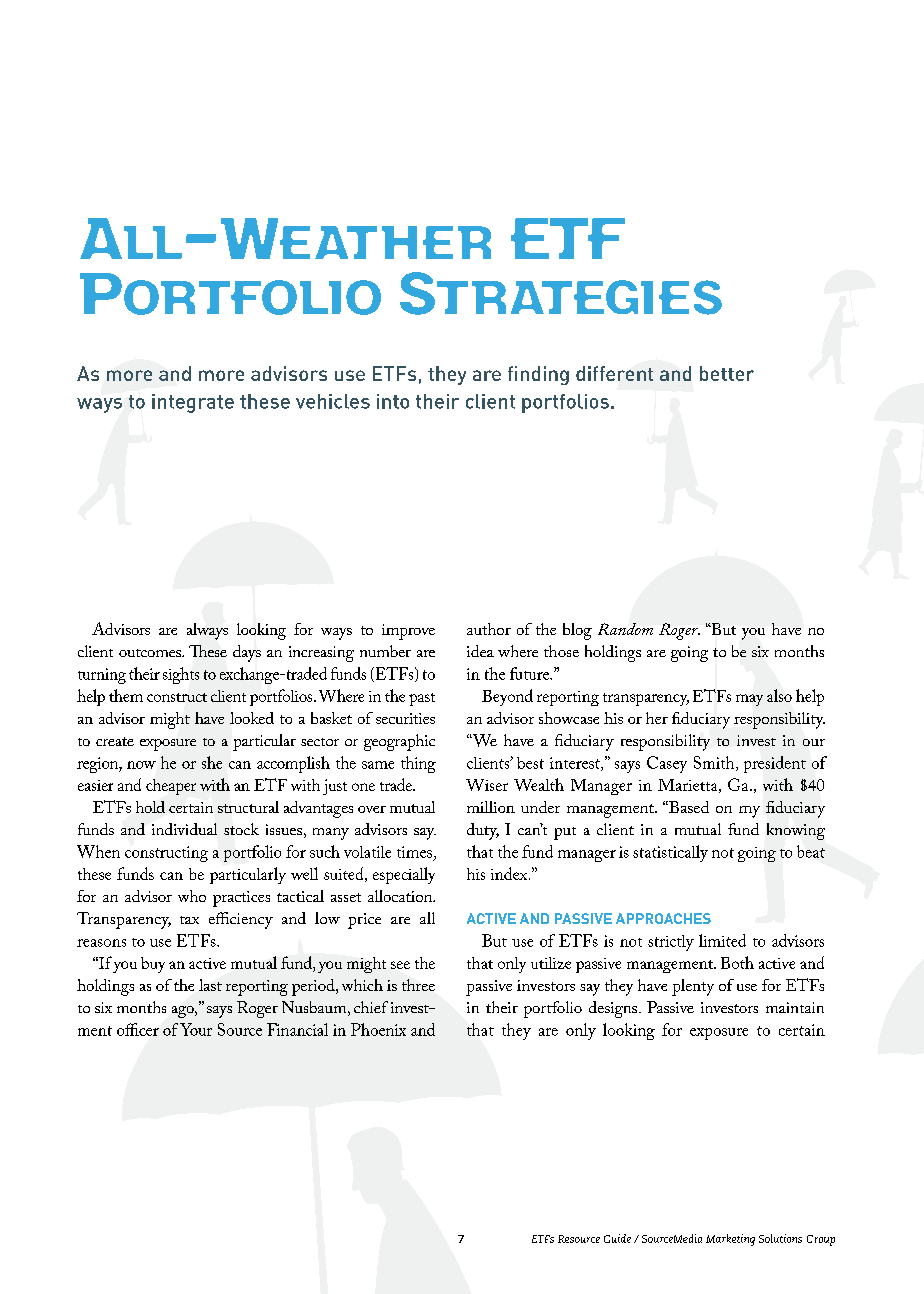  I want to click on last, so click(210, 985).
